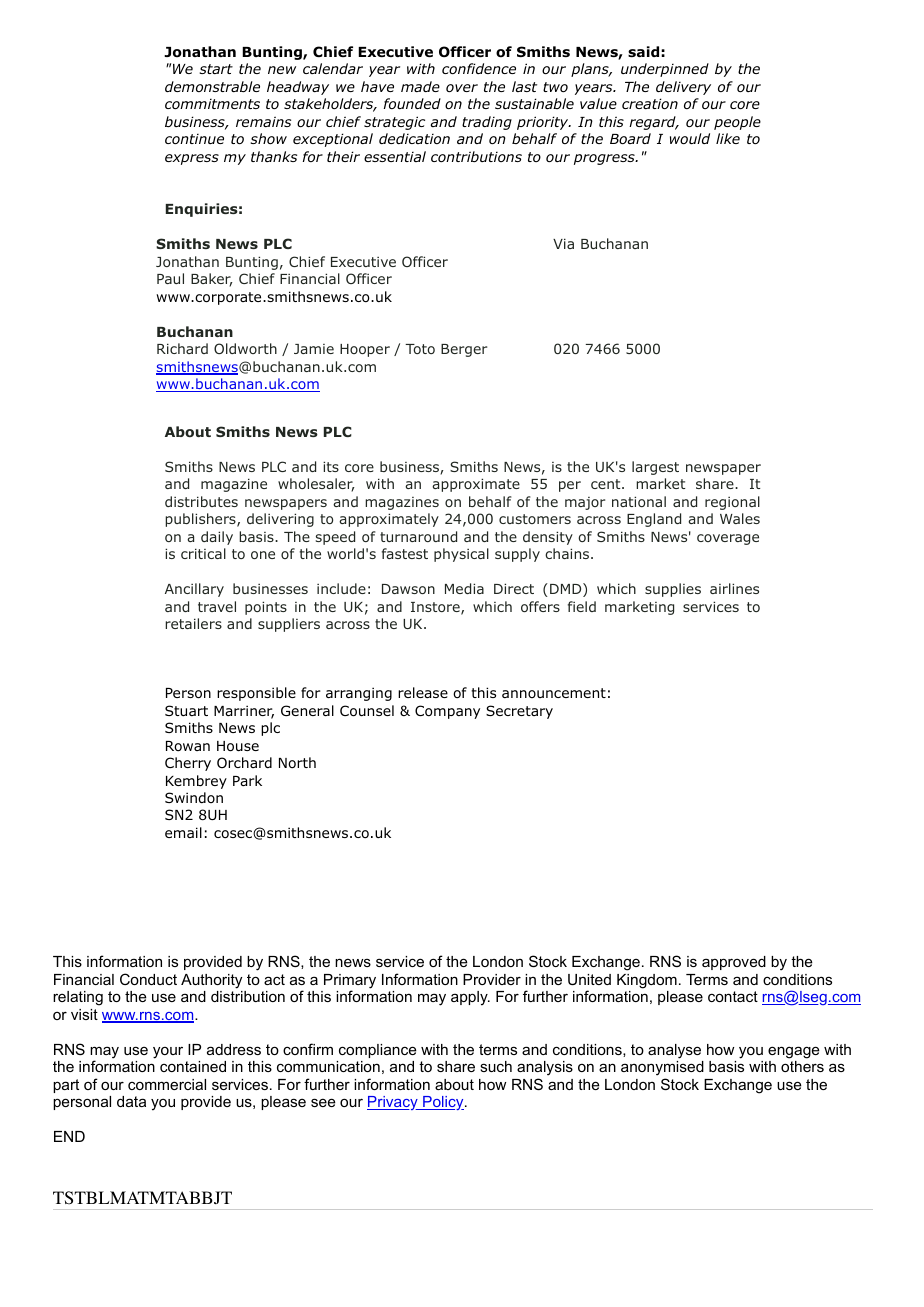 This page has width=924, height=1307. What do you see at coordinates (732, 503) in the page?
I see `regional` at bounding box center [732, 503].
